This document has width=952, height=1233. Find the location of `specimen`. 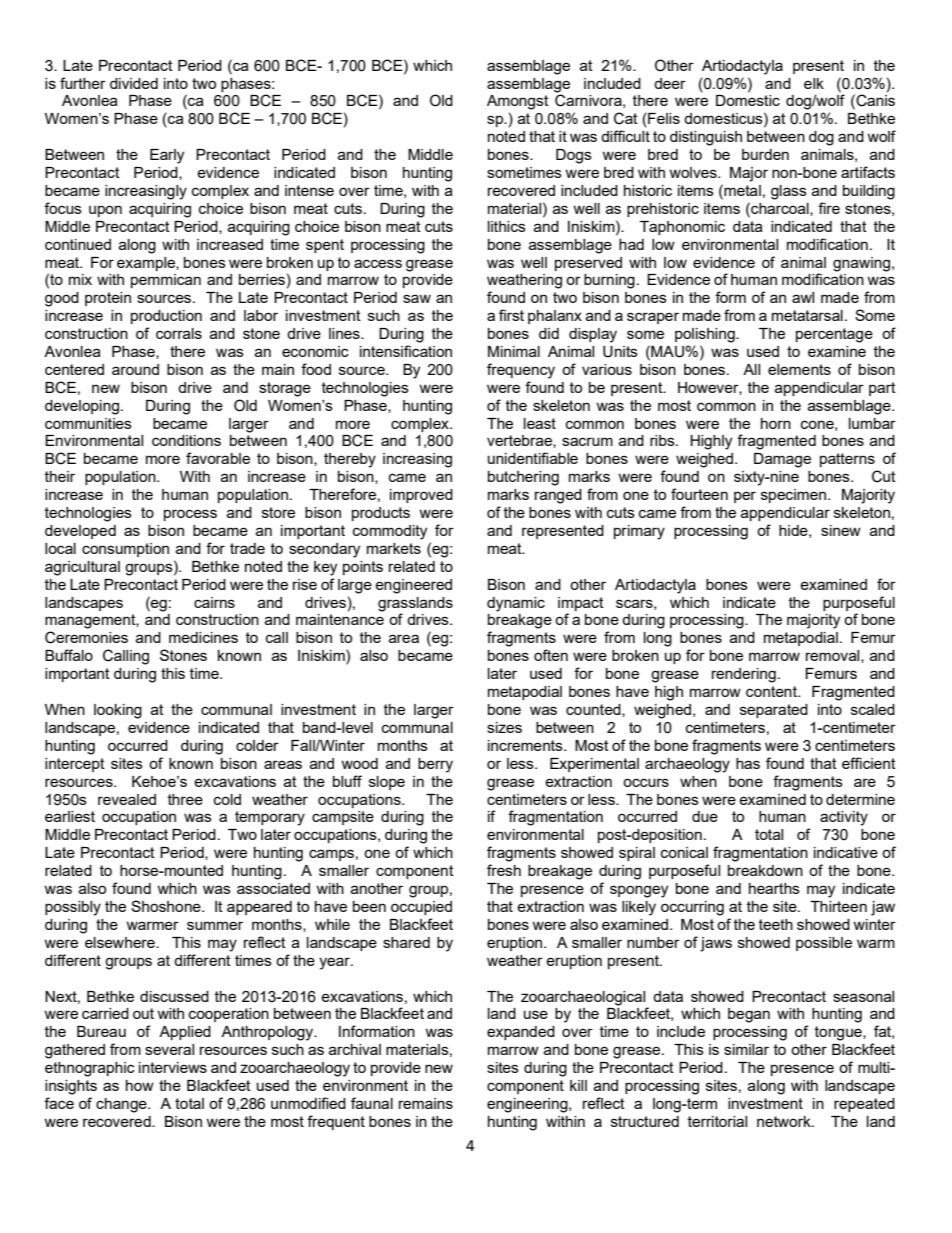

specimen is located at coordinates (793, 496).
